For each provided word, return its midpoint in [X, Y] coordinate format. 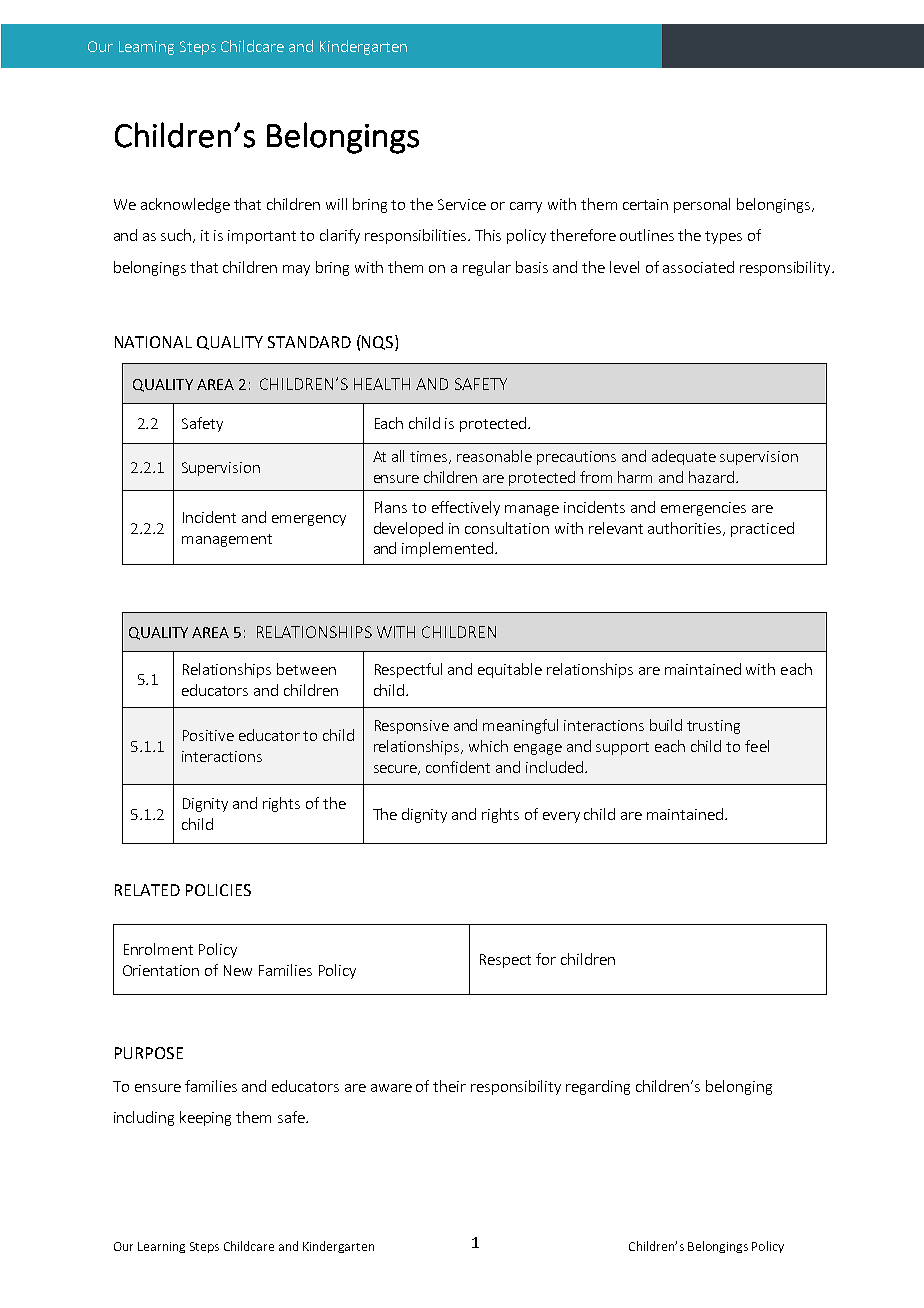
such [177, 236]
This [488, 235]
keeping [205, 1118]
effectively [466, 508]
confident [458, 767]
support [622, 748]
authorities [686, 529]
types [723, 237]
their [449, 1086]
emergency [309, 520]
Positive [208, 735]
